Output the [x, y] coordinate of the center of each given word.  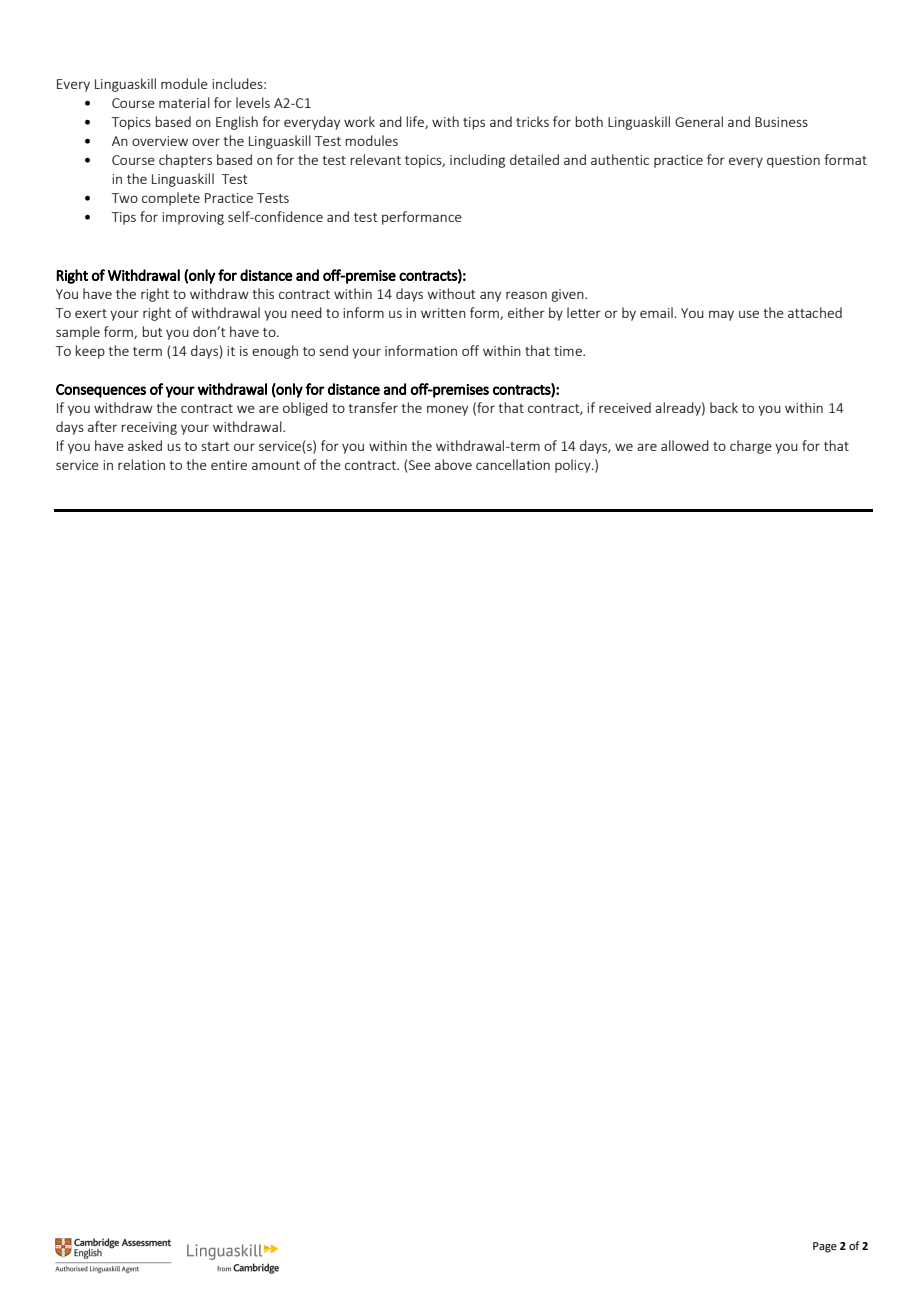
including [477, 161]
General [699, 121]
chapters [185, 161]
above [453, 464]
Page [825, 1247]
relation [141, 464]
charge [751, 447]
